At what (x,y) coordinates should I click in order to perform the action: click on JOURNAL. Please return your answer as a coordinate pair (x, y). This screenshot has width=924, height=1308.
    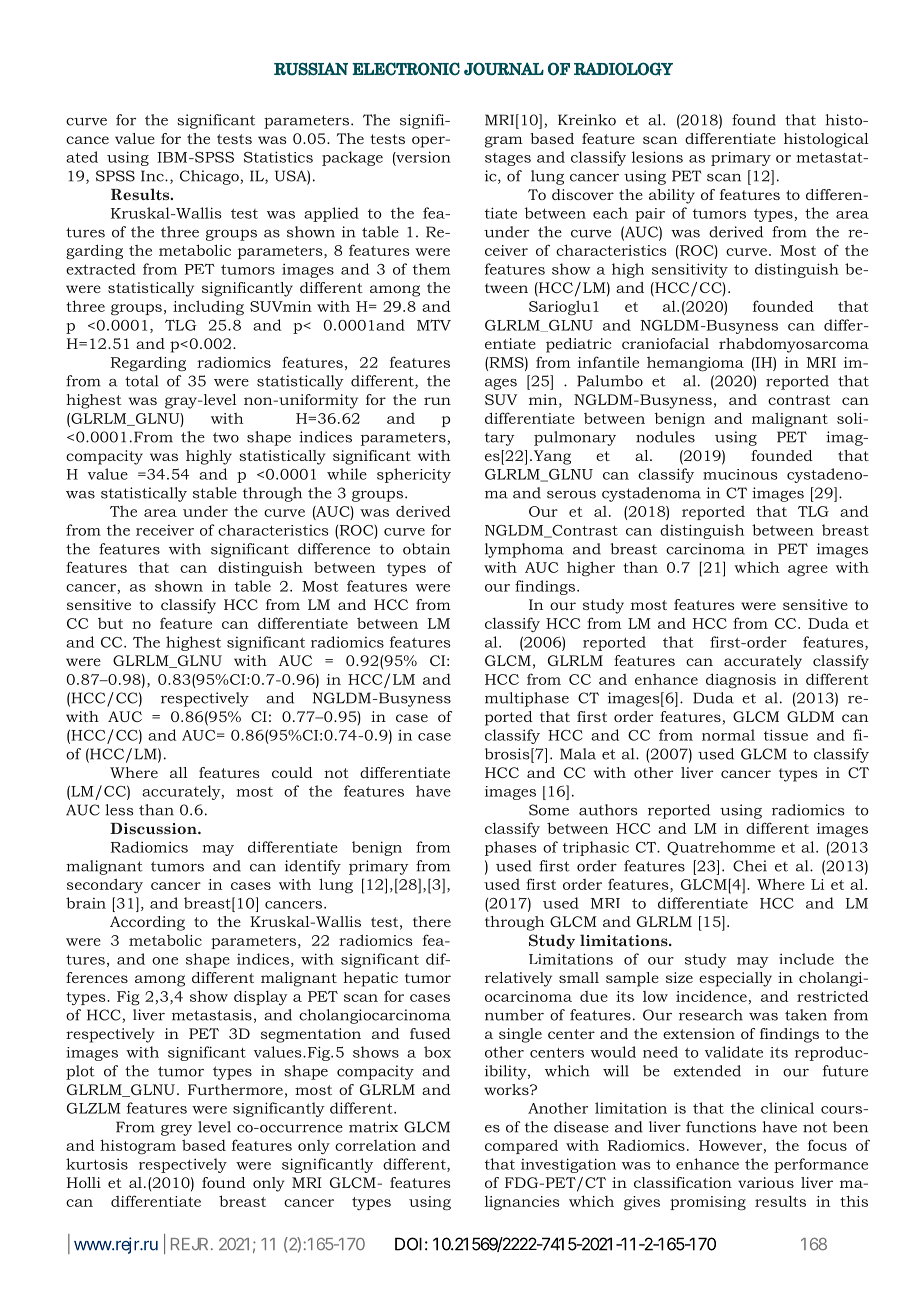
    Looking at the image, I should click on (504, 69).
